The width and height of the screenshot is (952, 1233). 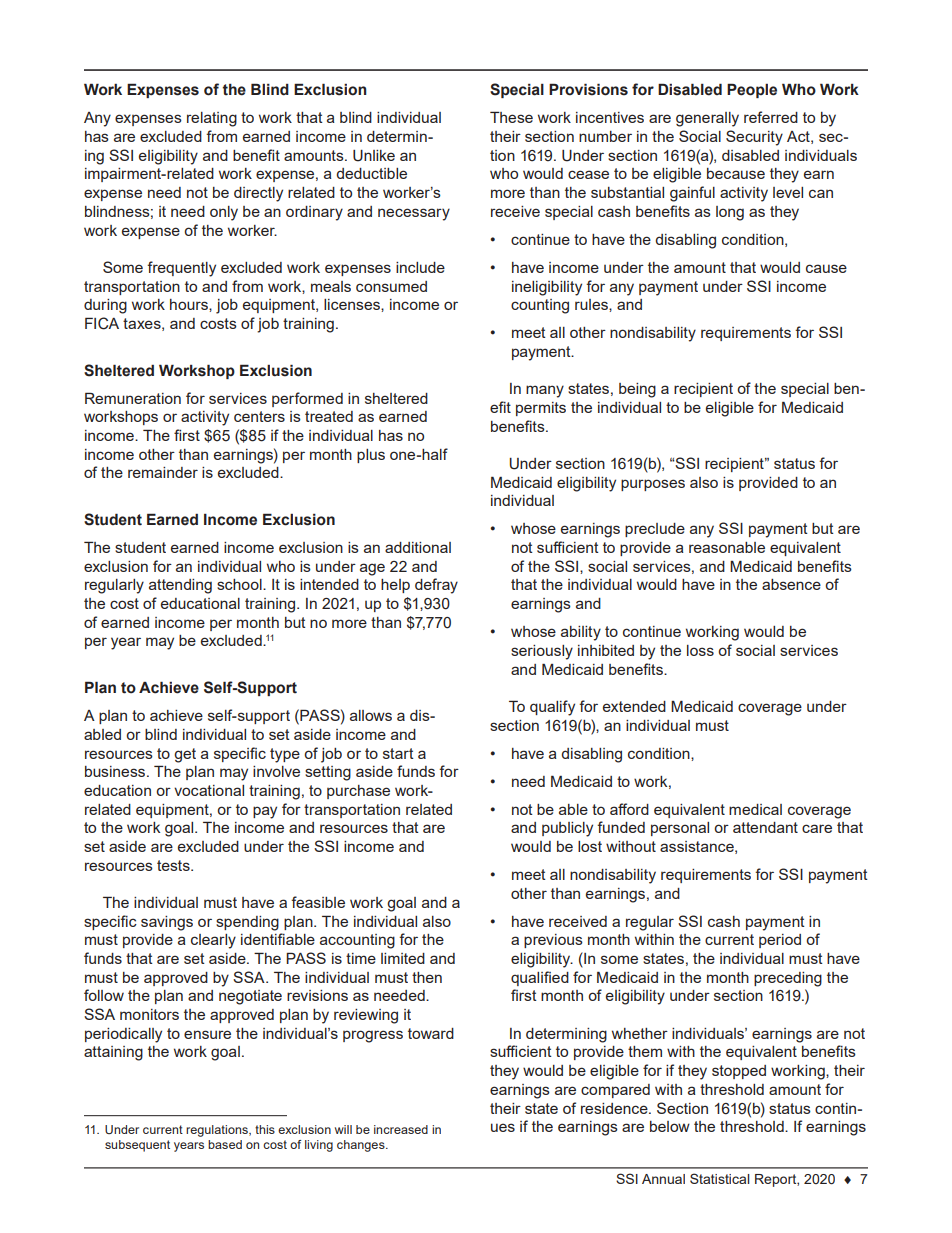 I want to click on many, so click(x=545, y=391).
